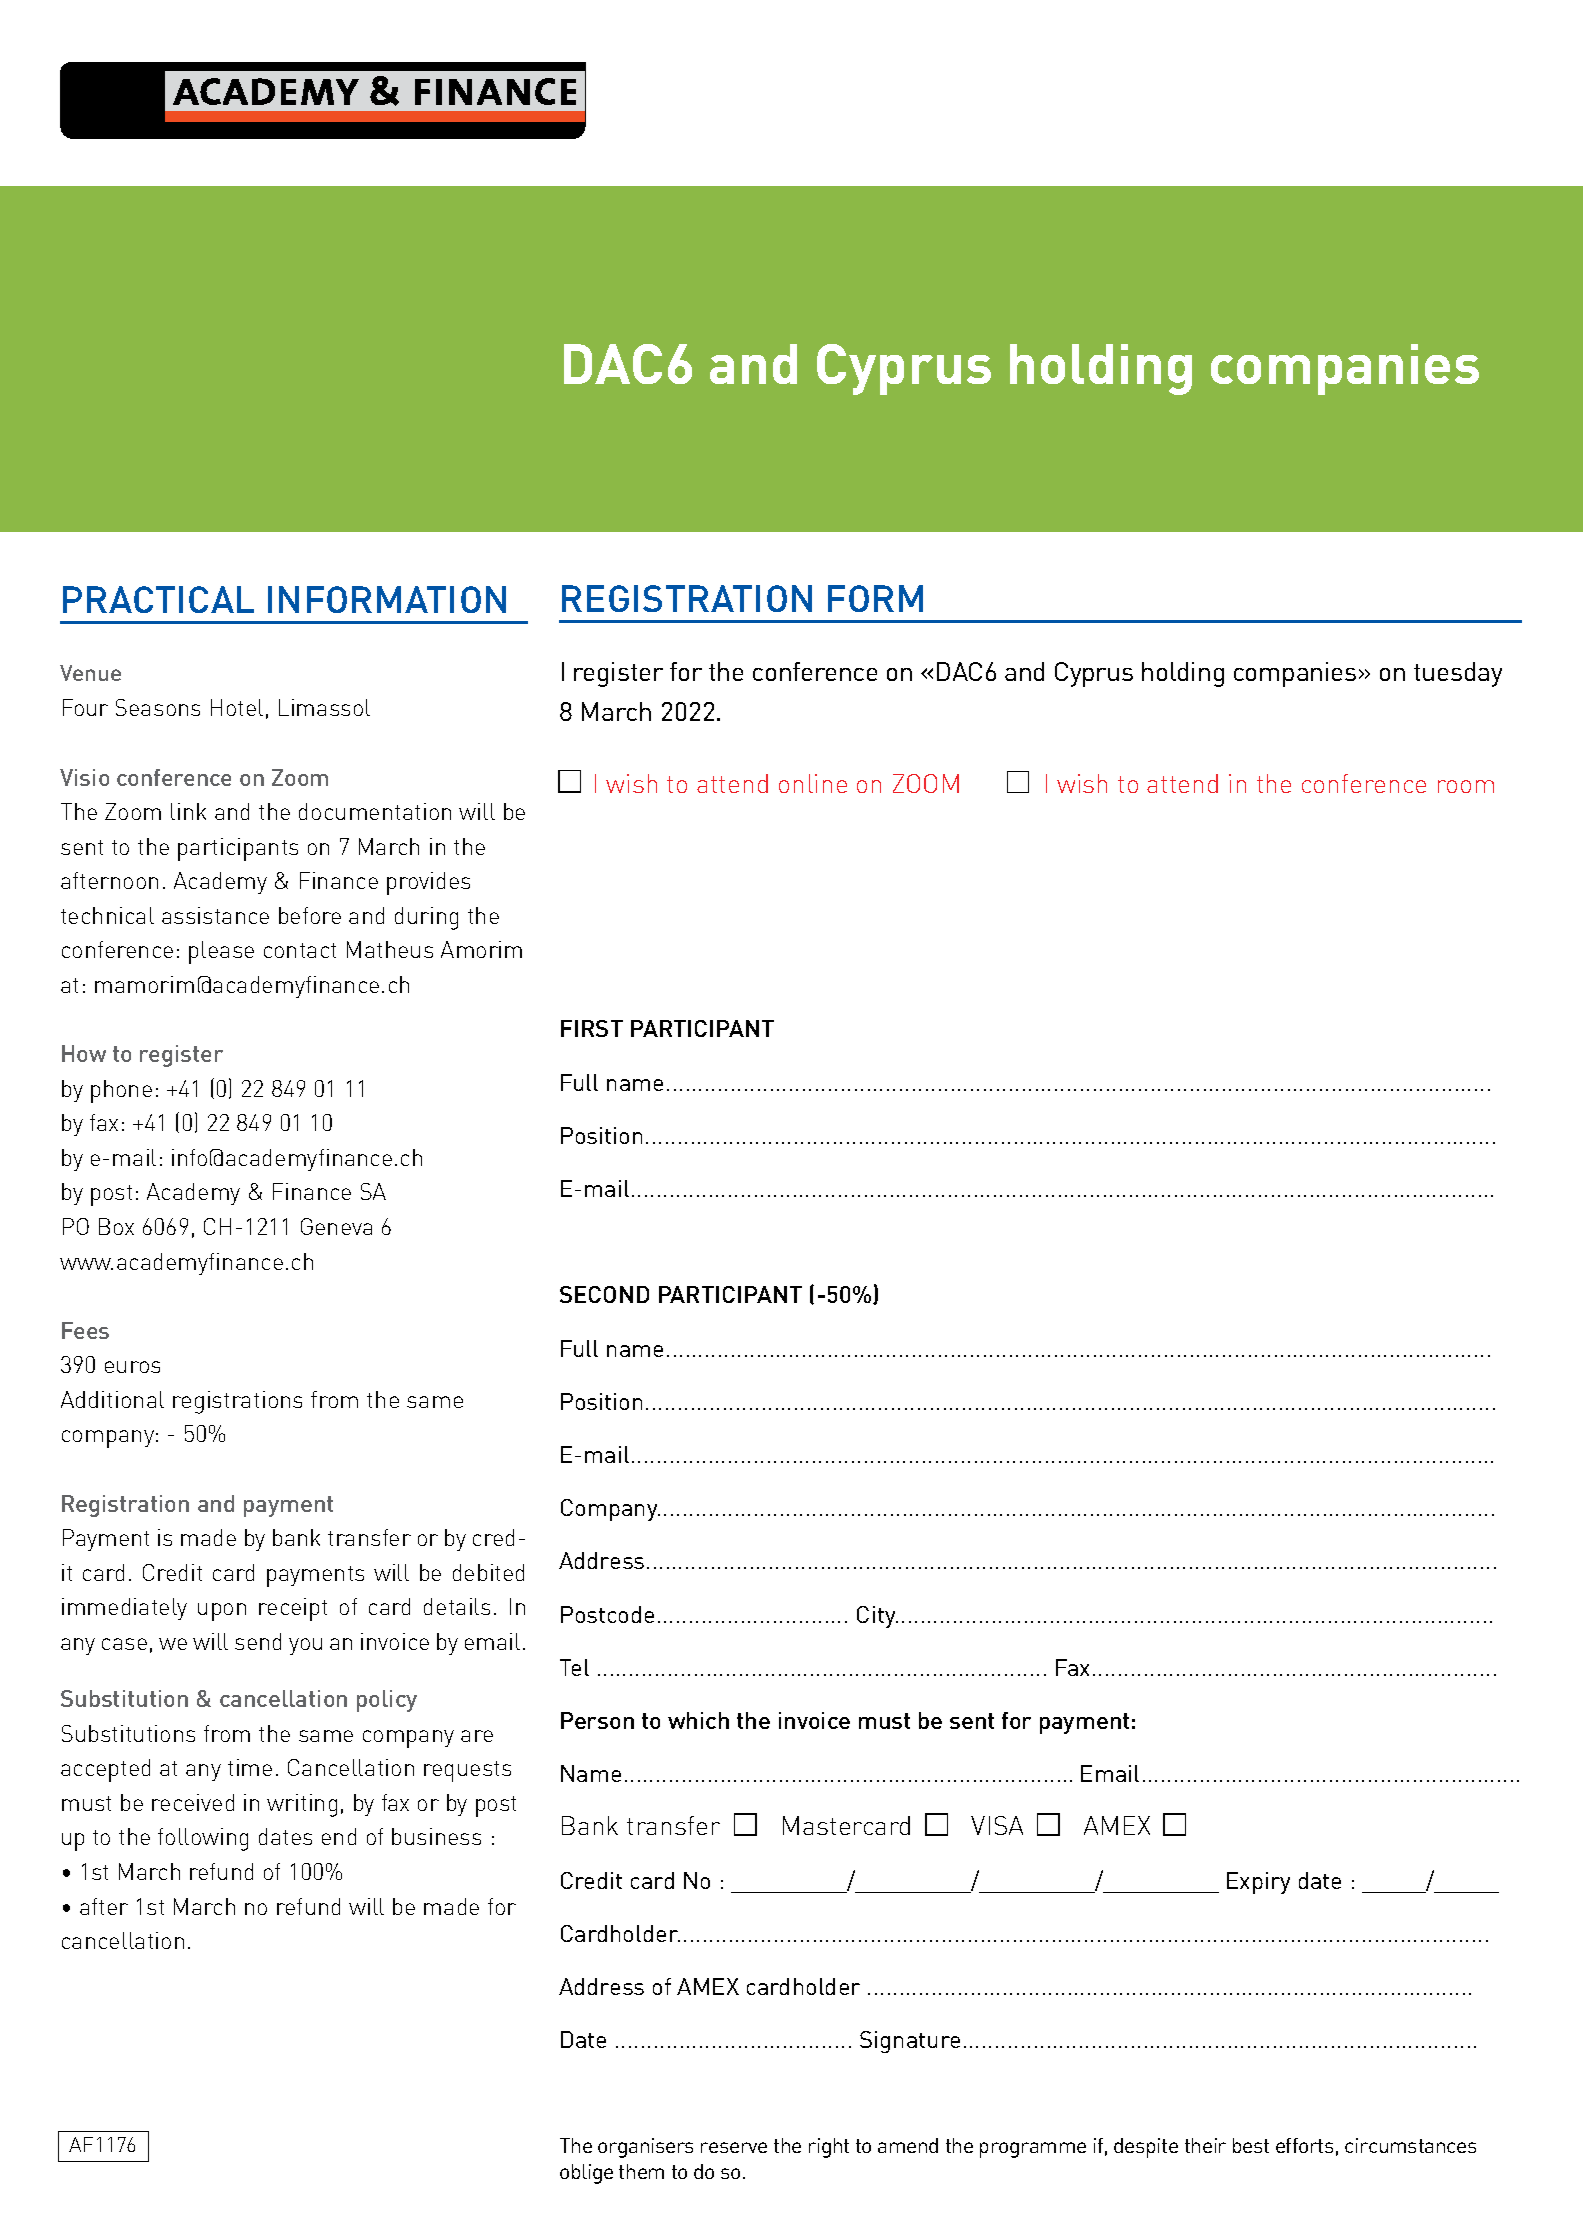  Describe the element at coordinates (586, 2174) in the page. I see `oblige` at that location.
